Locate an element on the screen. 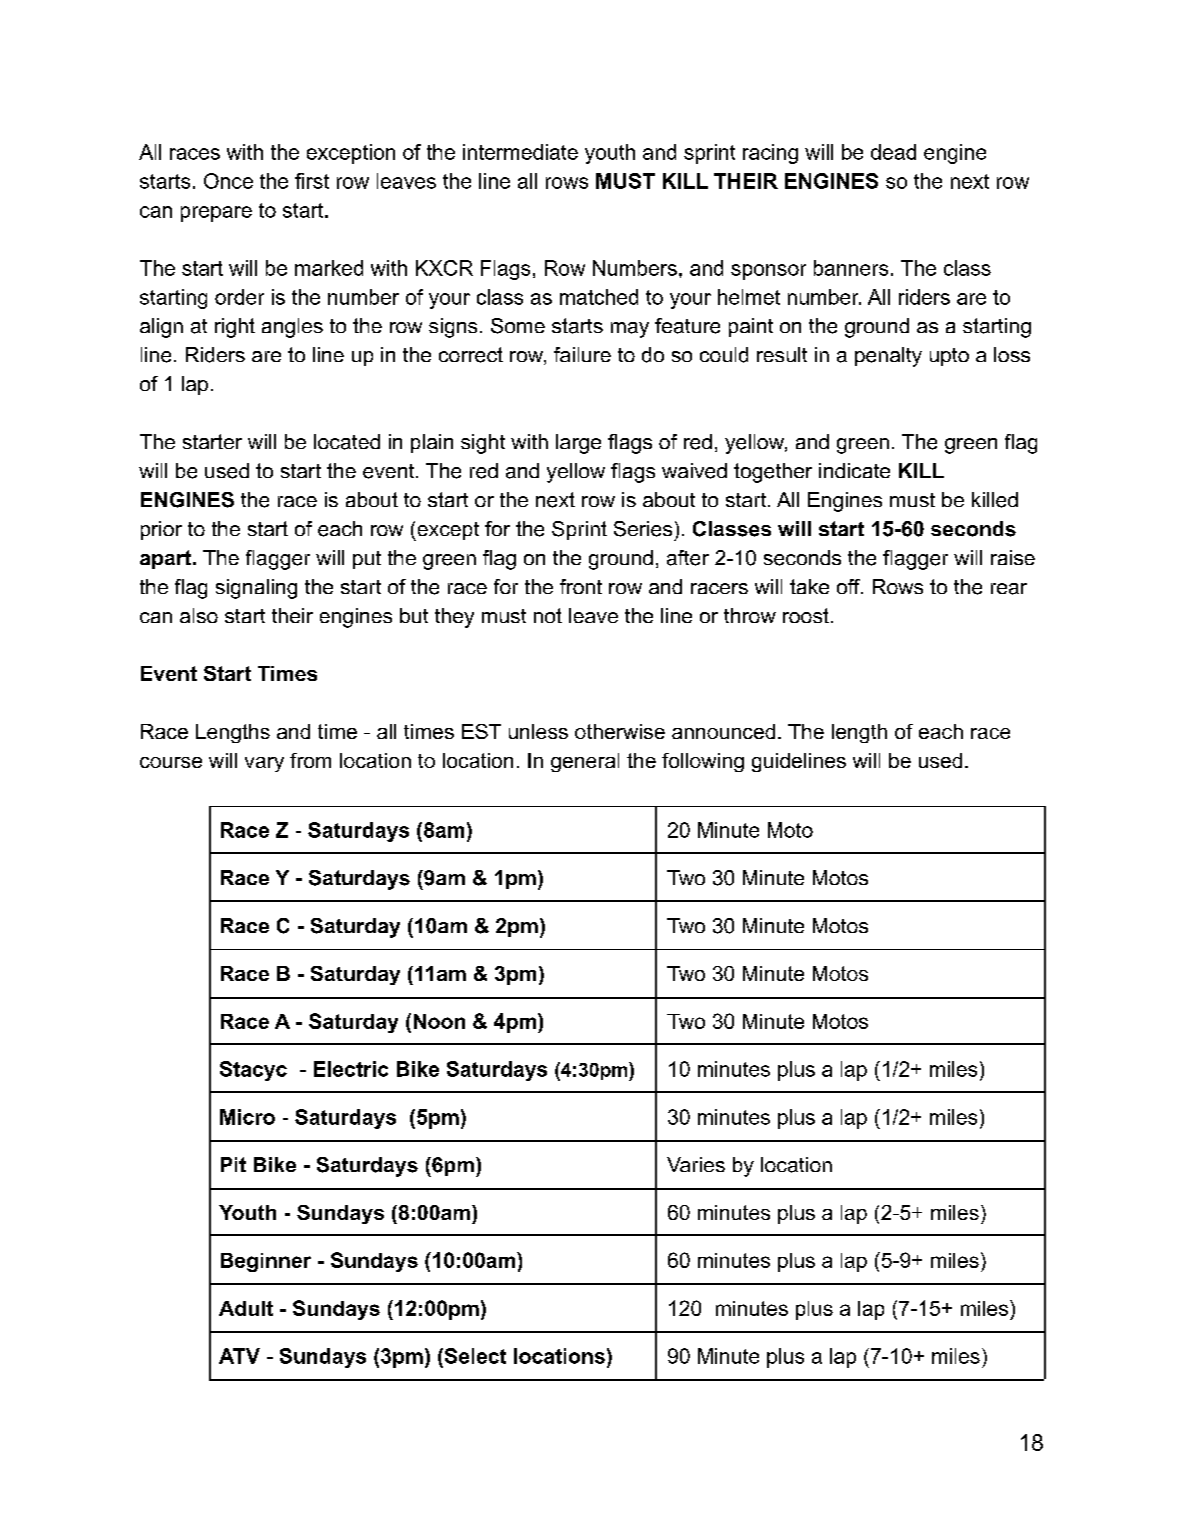  located is located at coordinates (347, 442).
